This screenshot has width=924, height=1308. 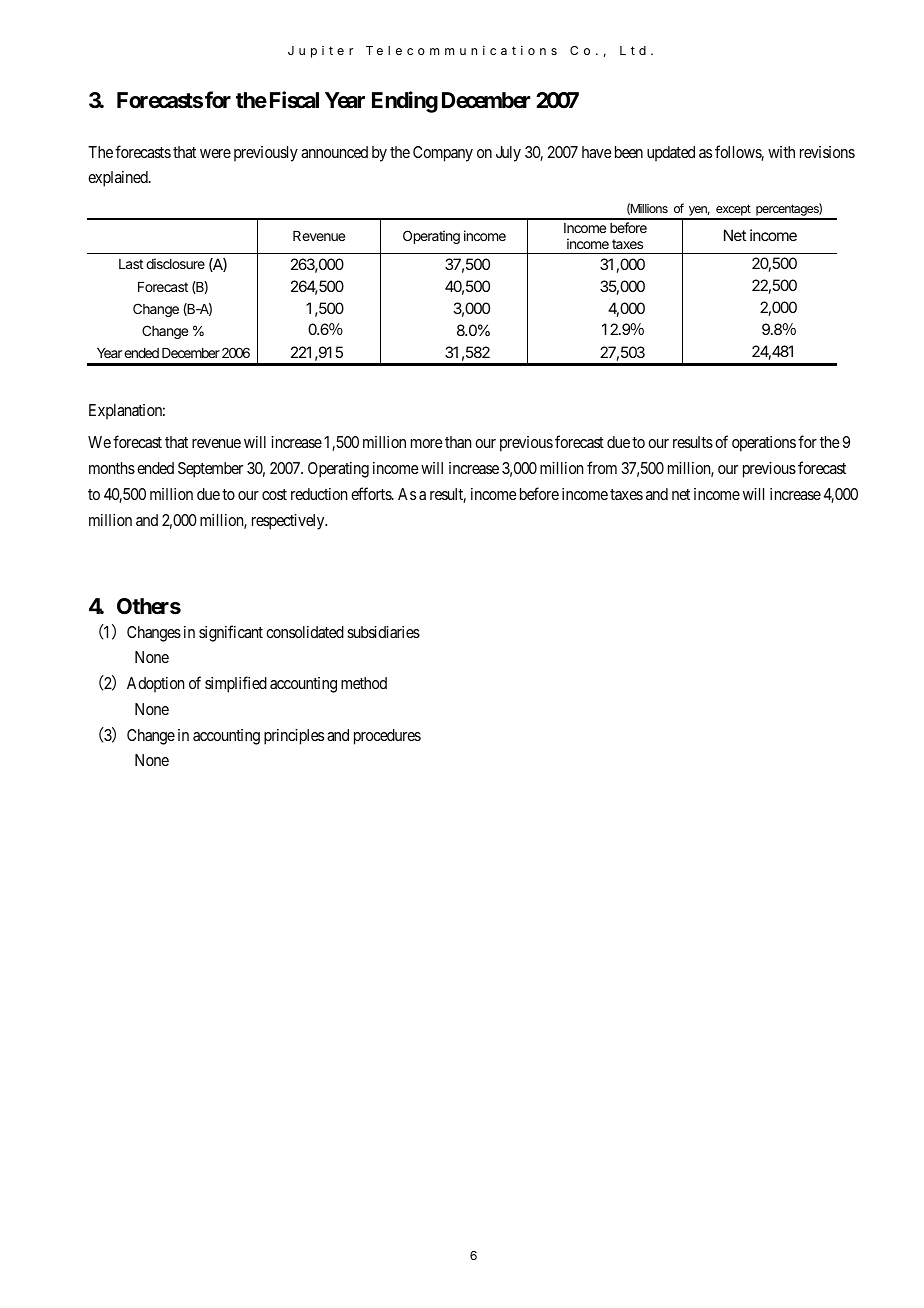 I want to click on significant, so click(x=231, y=633).
